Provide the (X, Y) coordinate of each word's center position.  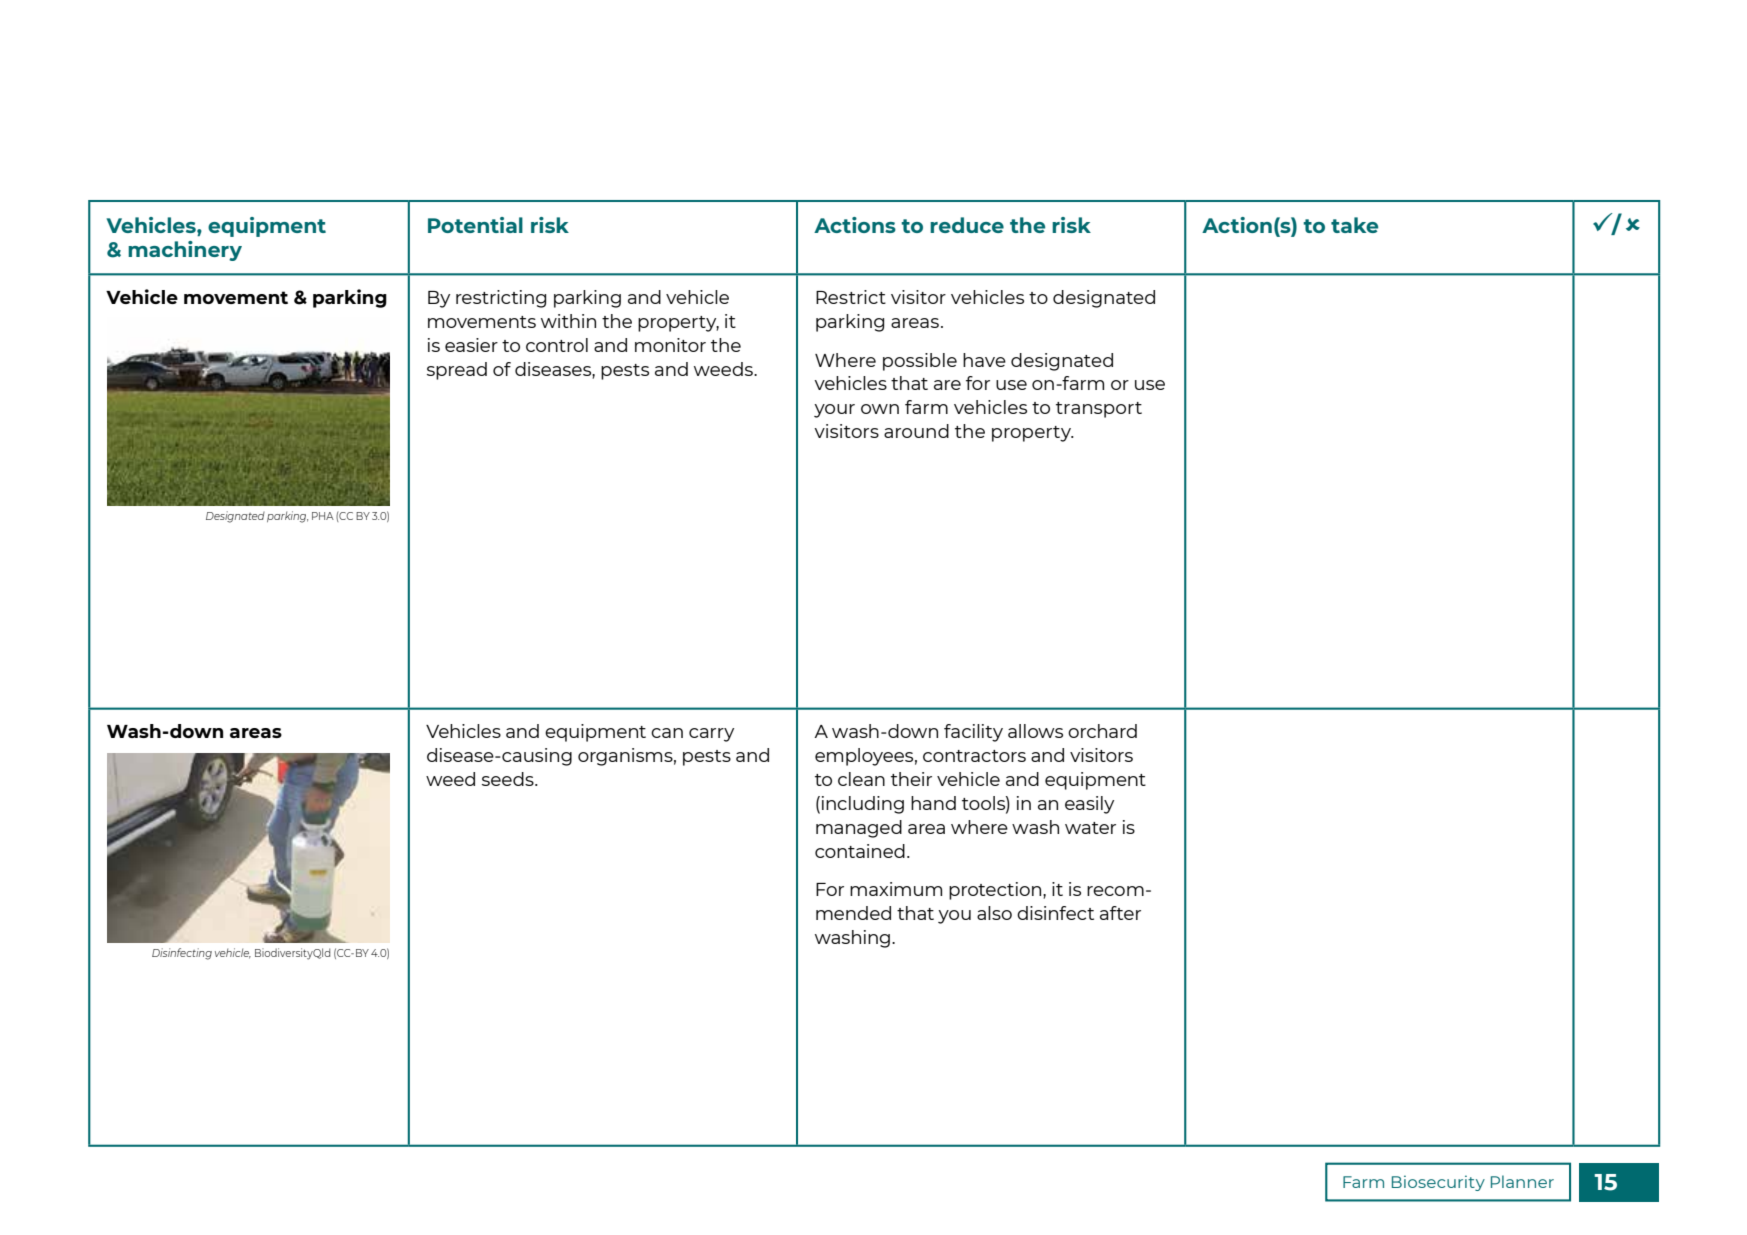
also (994, 913)
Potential (475, 225)
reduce (967, 225)
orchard (1102, 731)
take (1354, 225)
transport (1099, 410)
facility (973, 733)
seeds (509, 779)
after (1120, 913)
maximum (896, 889)
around (916, 431)
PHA (323, 516)
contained (860, 851)
